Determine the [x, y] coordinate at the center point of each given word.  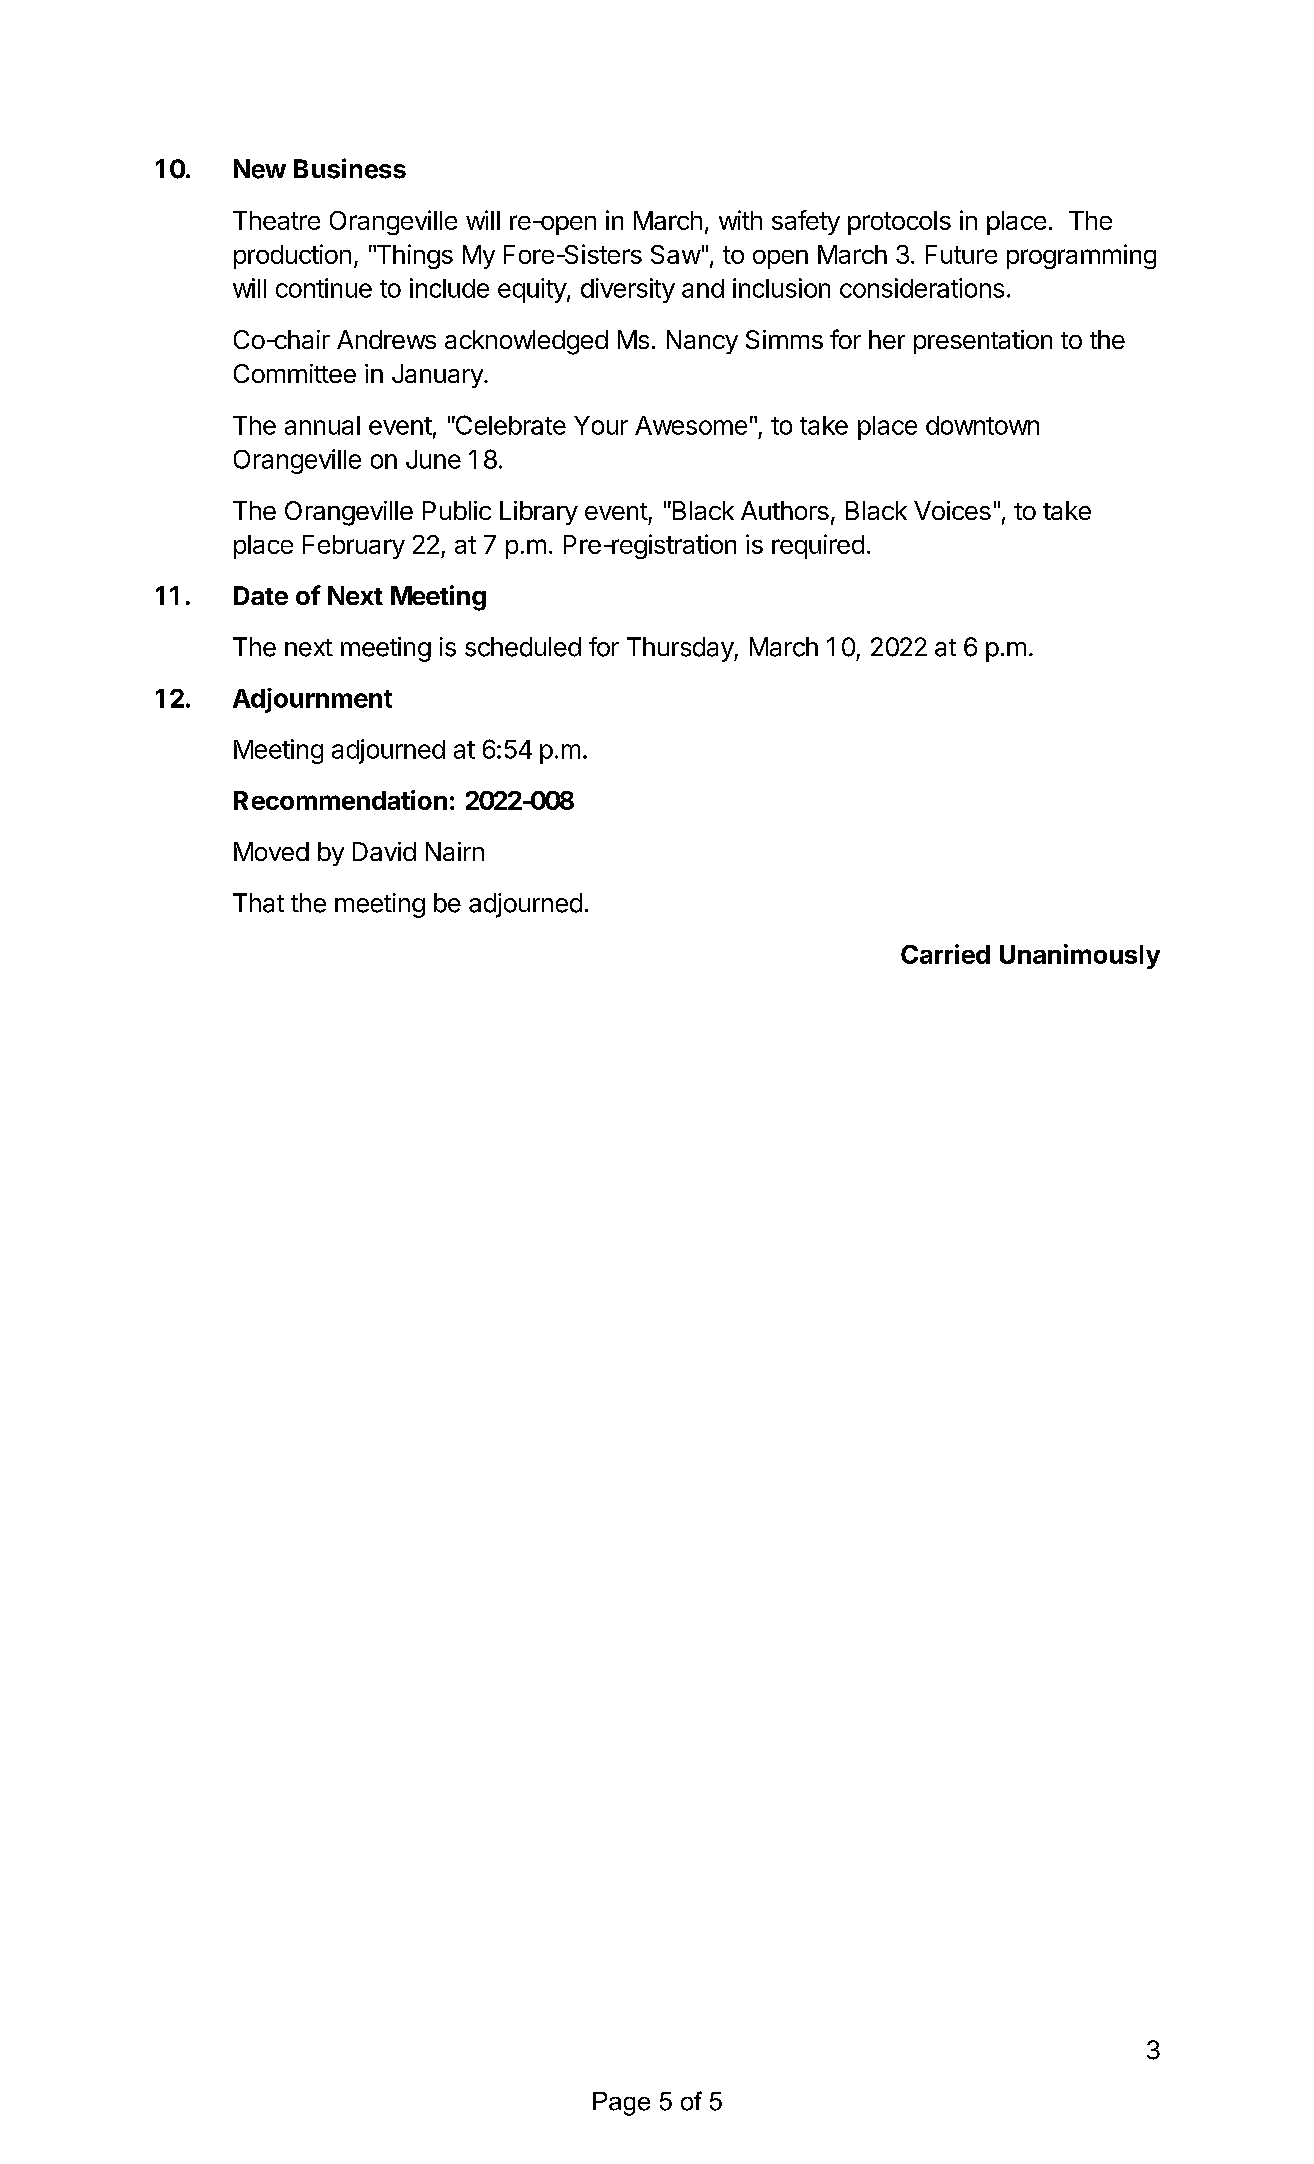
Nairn [455, 851]
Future [961, 254]
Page [621, 2104]
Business [350, 168]
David [384, 851]
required [818, 546]
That [258, 903]
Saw [676, 254]
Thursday [681, 649]
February [354, 547]
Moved [271, 851]
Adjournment [312, 700]
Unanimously [1080, 956]
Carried [945, 954]
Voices [952, 510]
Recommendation [340, 800]
